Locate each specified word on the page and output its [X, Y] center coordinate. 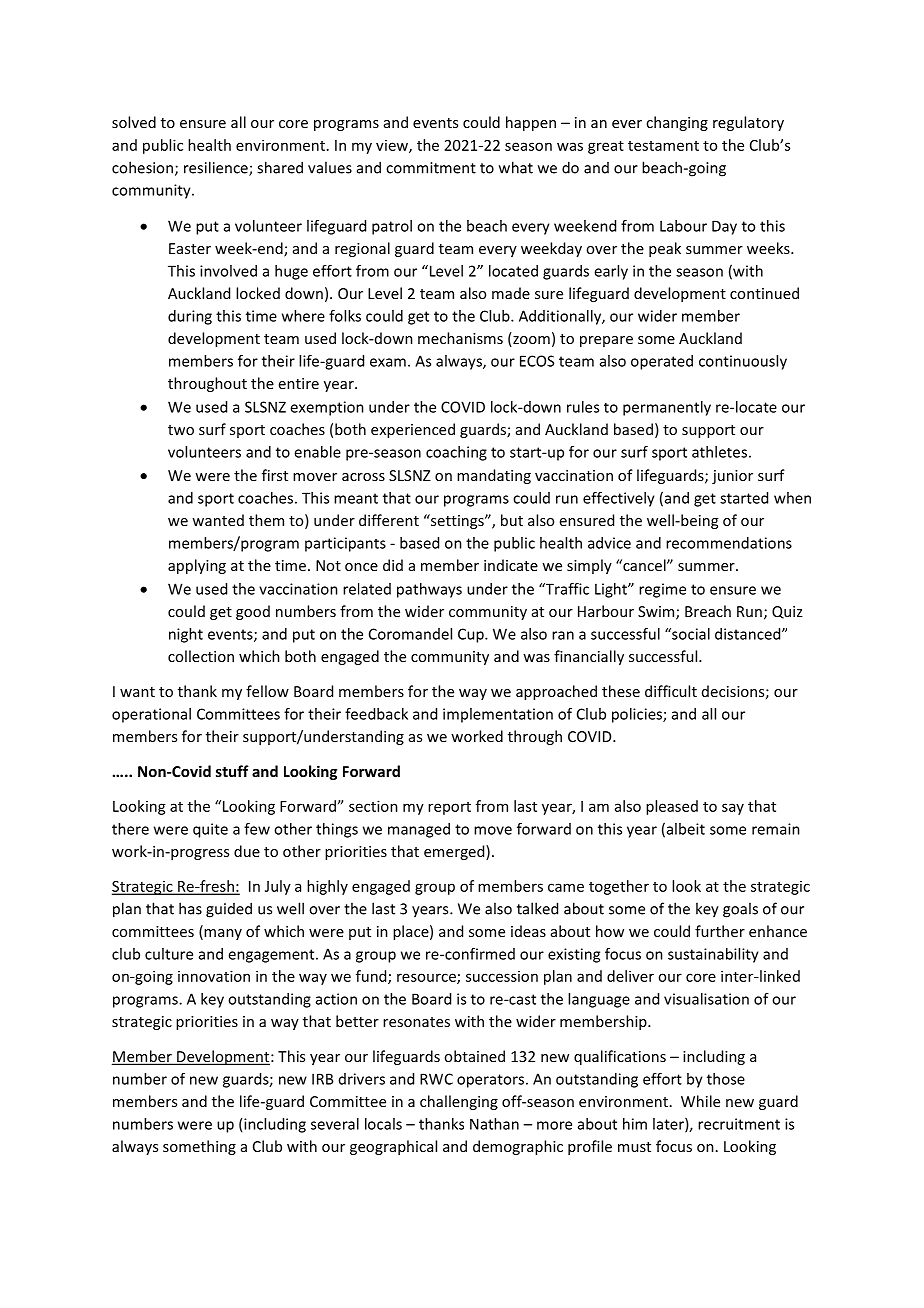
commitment [431, 168]
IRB [323, 1079]
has [190, 908]
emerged [455, 852]
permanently [667, 408]
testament [663, 146]
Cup [472, 635]
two [181, 430]
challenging [459, 1102]
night [186, 635]
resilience [217, 168]
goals [740, 910]
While [700, 1101]
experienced [413, 430]
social [690, 634]
